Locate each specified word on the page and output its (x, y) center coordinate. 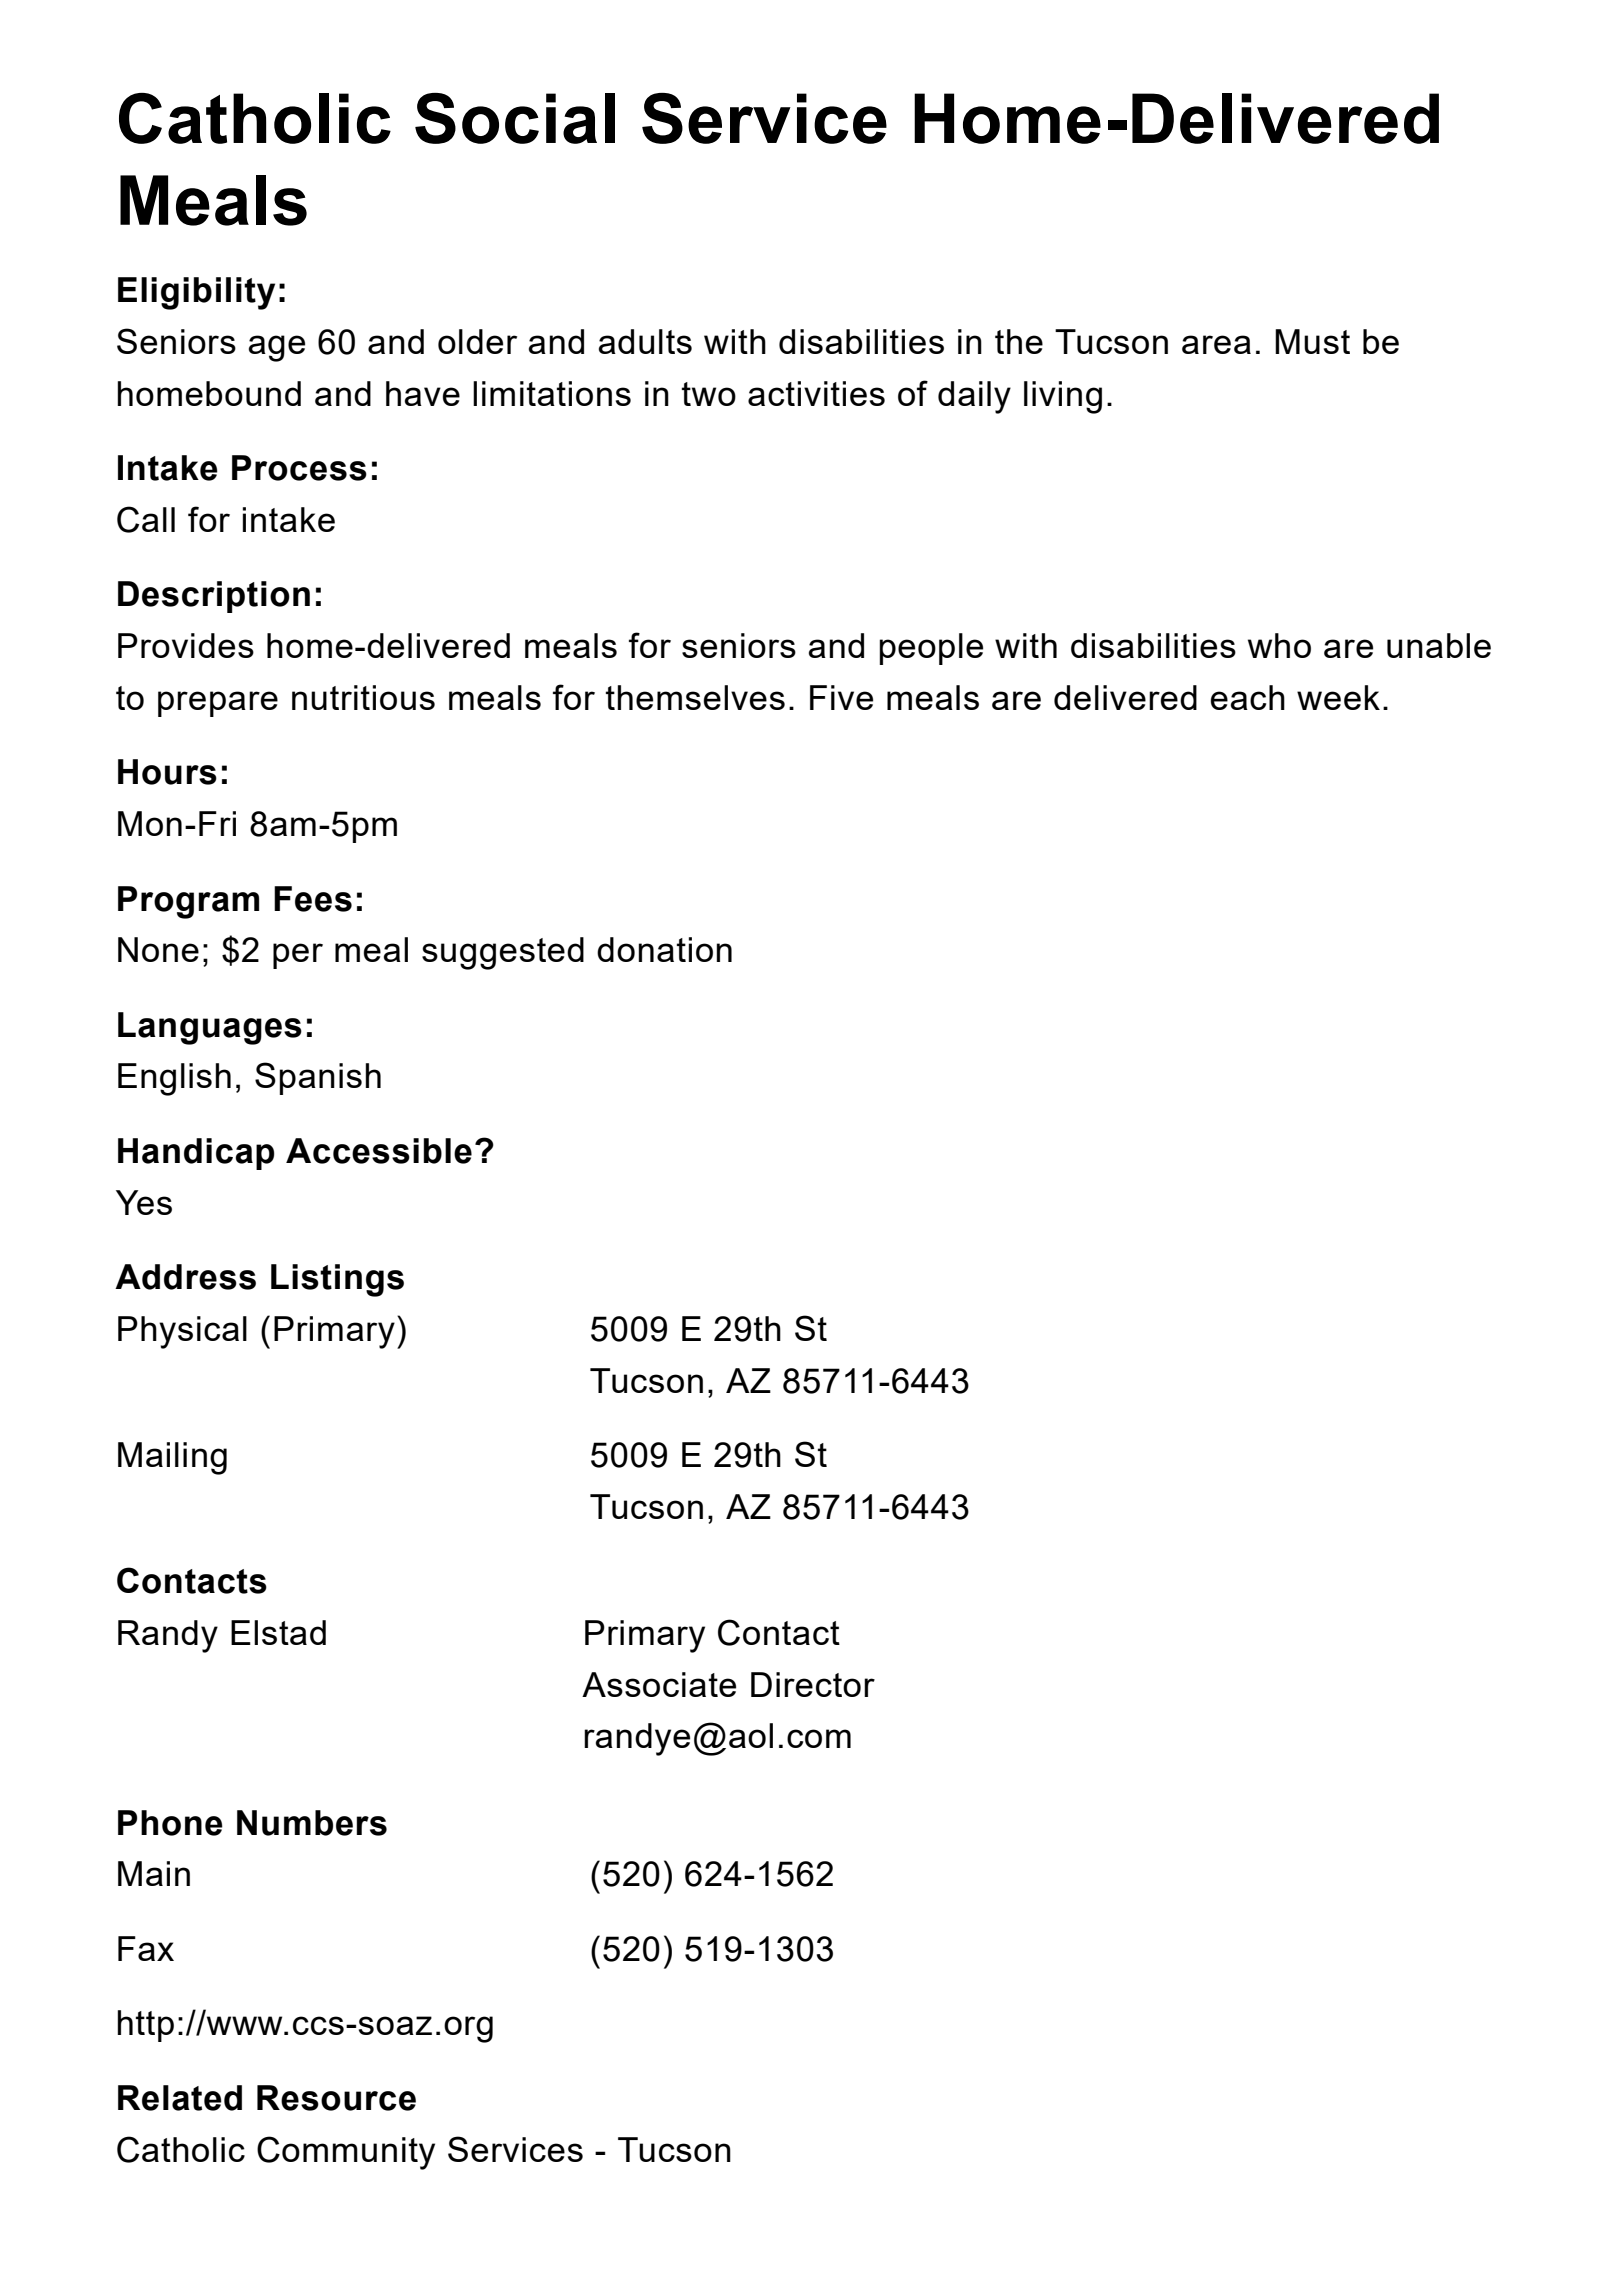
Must (1312, 341)
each (1248, 697)
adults (645, 341)
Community (346, 2153)
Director (813, 1684)
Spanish (318, 1078)
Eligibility (196, 293)
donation (664, 949)
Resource (336, 2098)
